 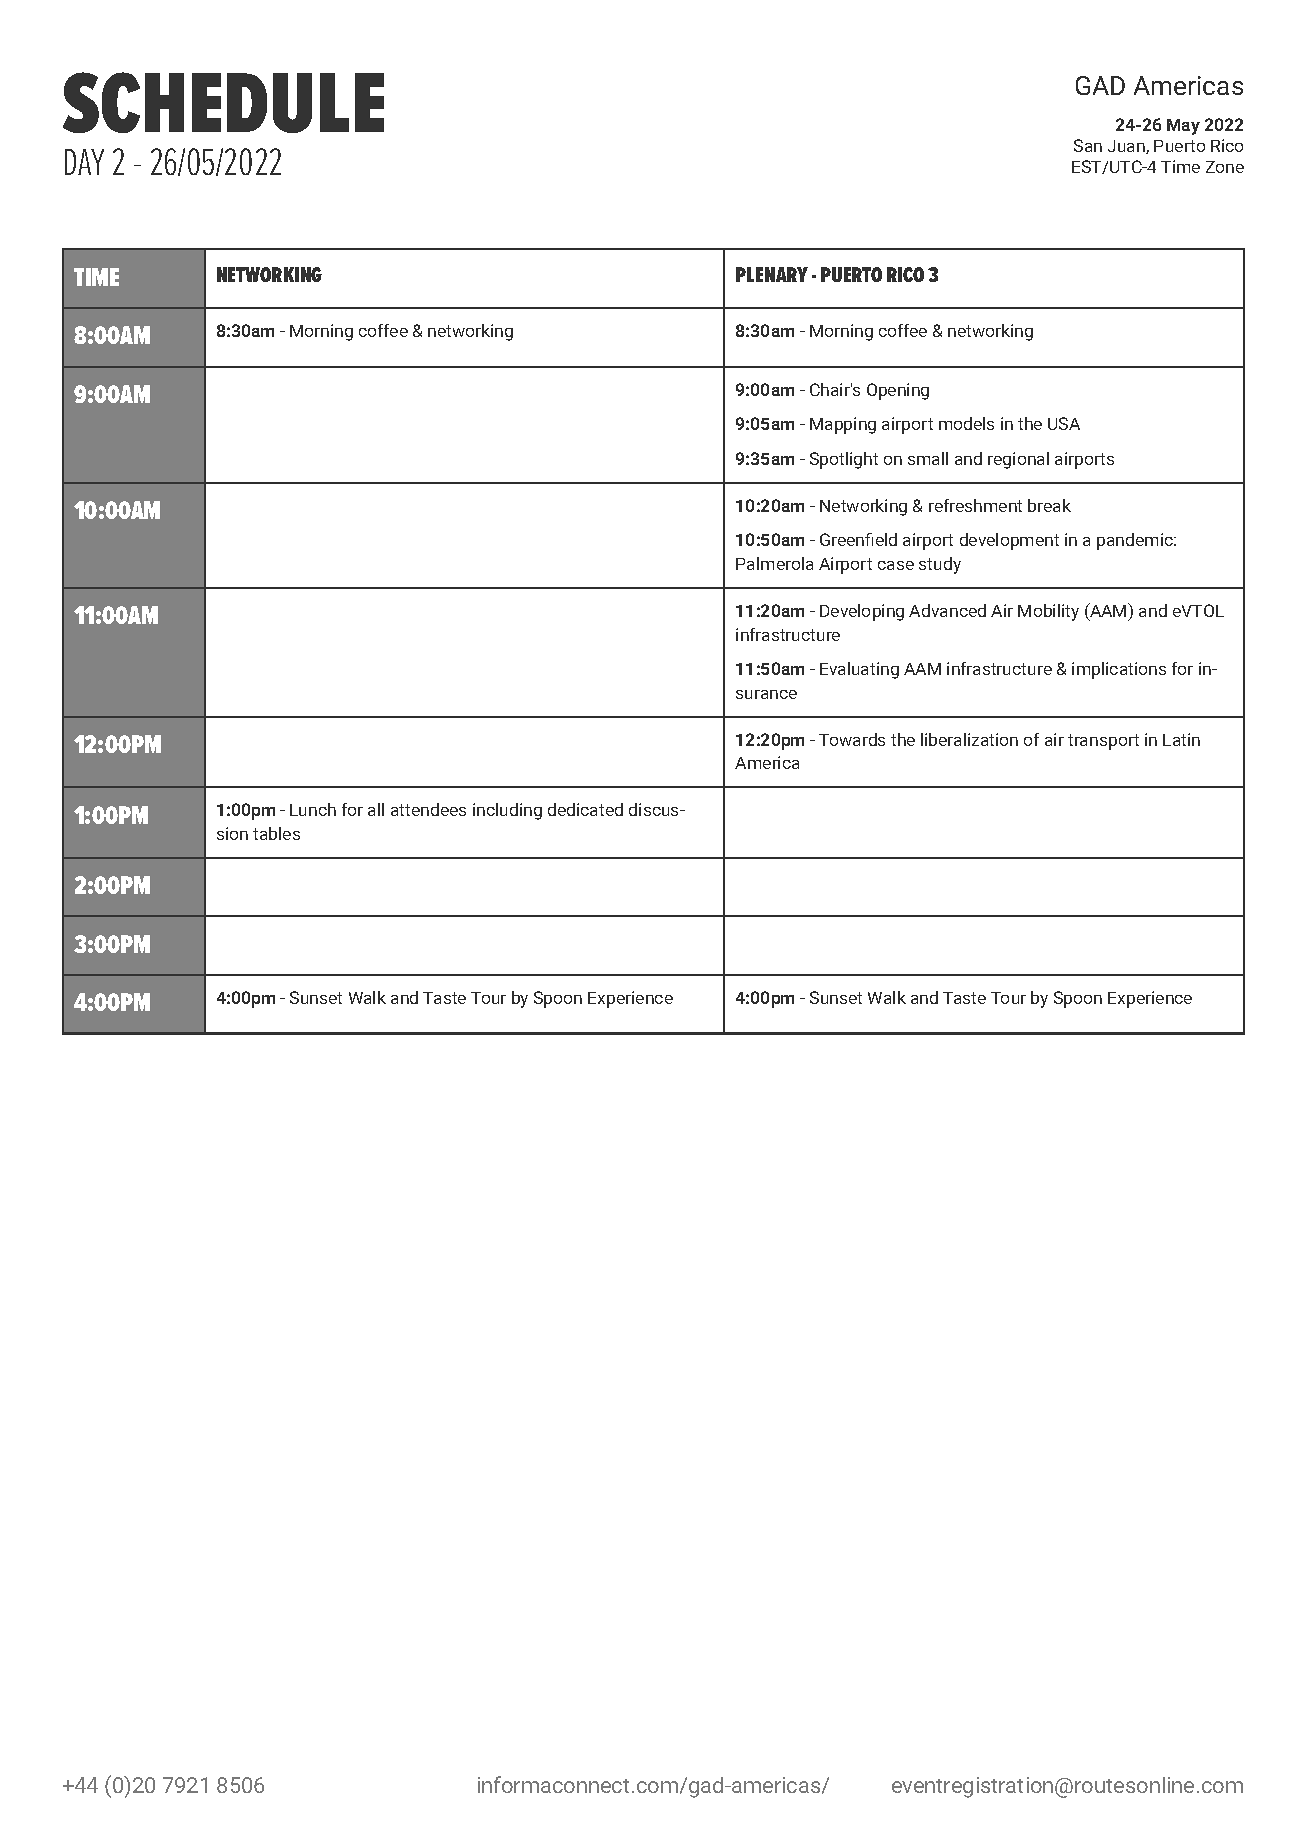 What do you see at coordinates (585, 809) in the screenshot?
I see `dedicated` at bounding box center [585, 809].
